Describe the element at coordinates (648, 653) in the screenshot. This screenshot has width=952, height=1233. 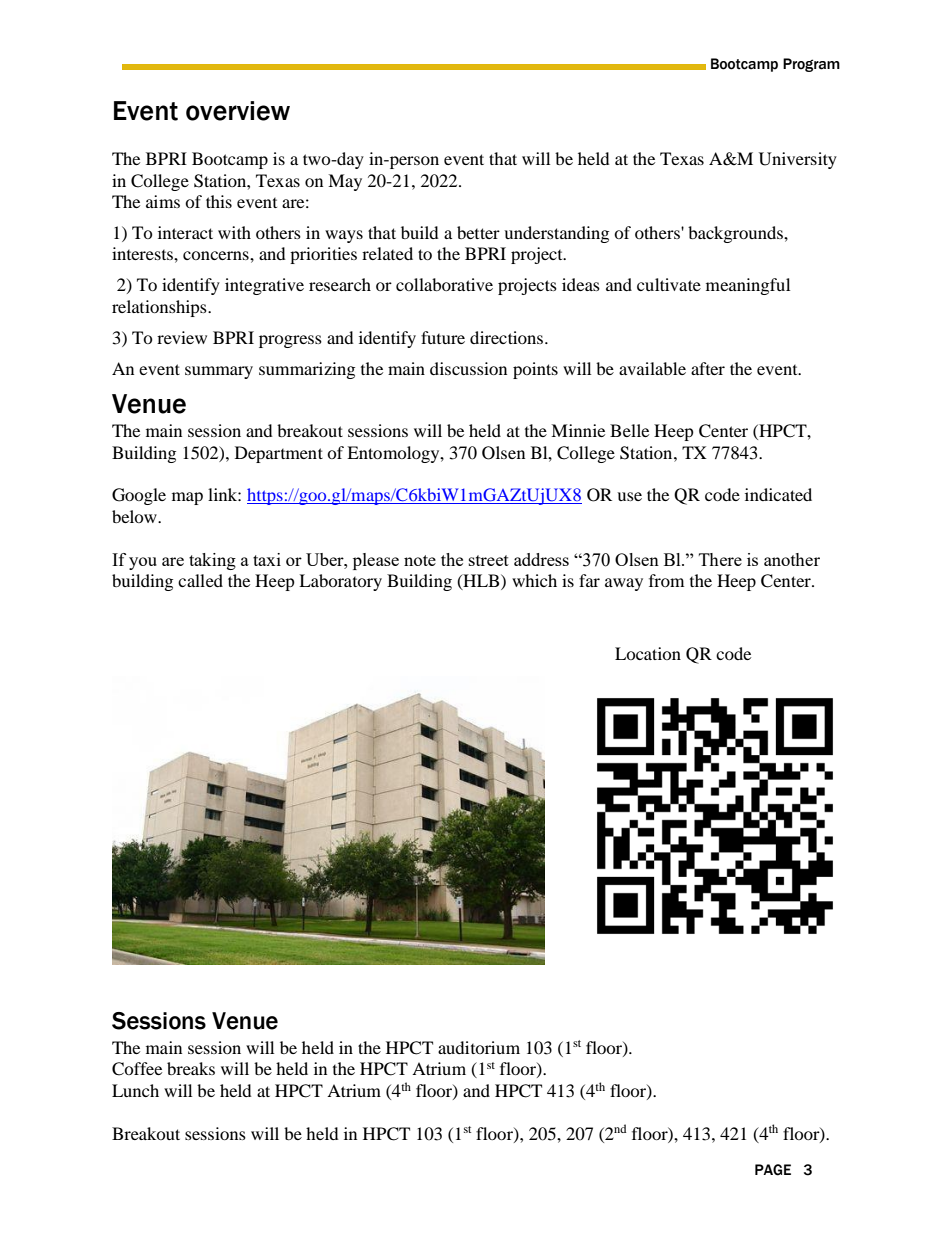
I see `Location` at that location.
